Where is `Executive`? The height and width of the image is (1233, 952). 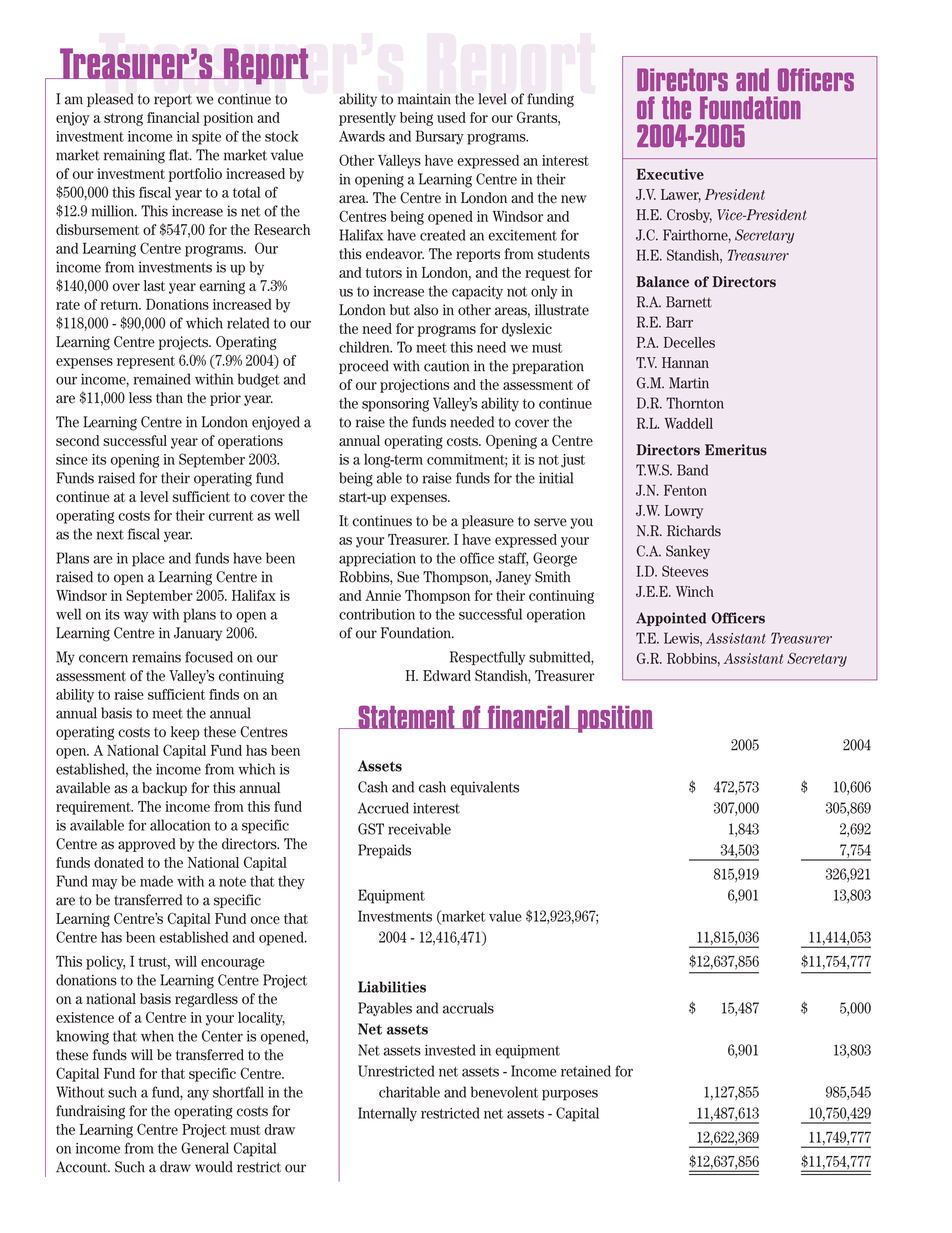
Executive is located at coordinates (670, 174).
